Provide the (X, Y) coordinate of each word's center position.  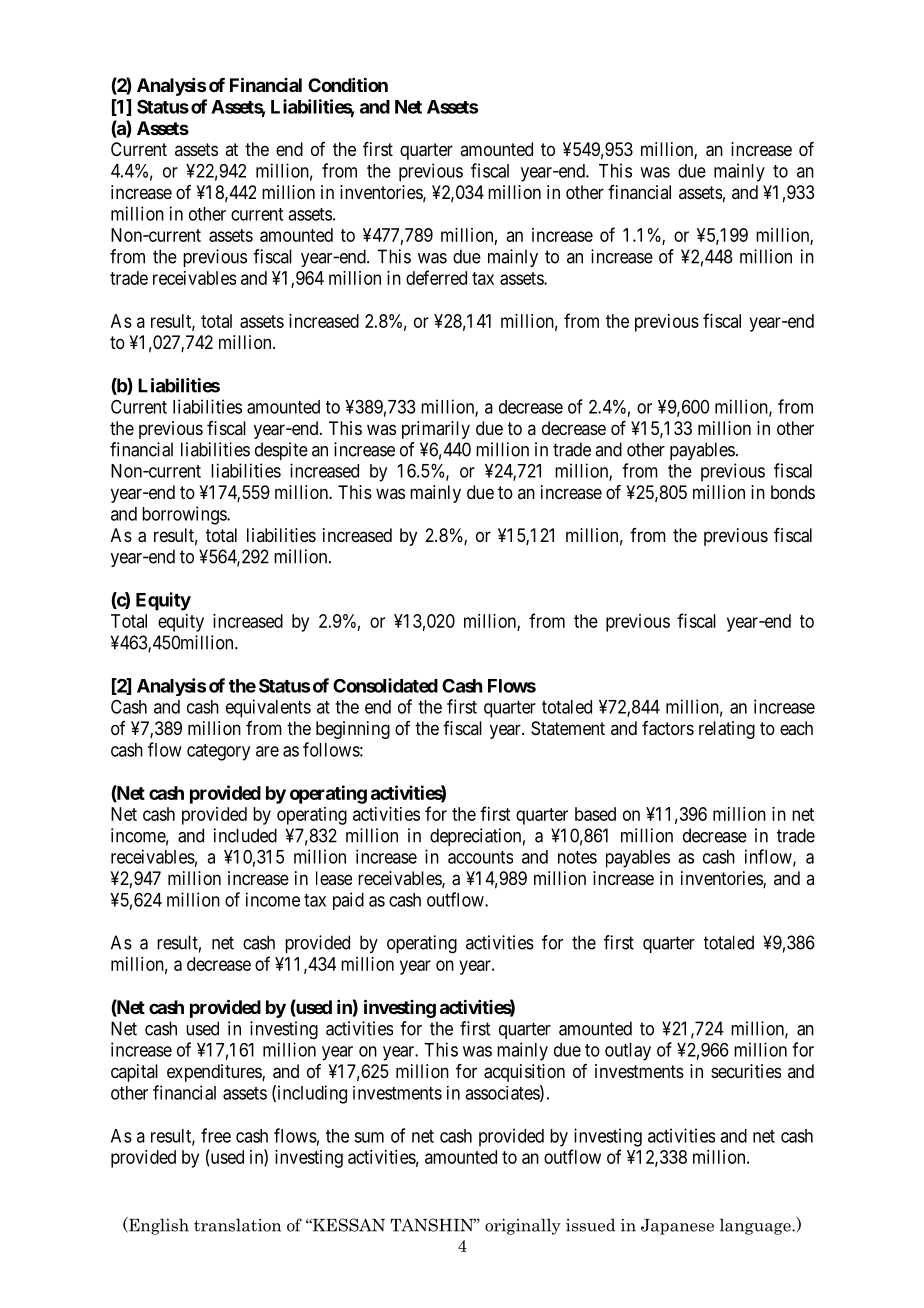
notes (577, 857)
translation (237, 1225)
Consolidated (385, 685)
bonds (793, 492)
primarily (436, 430)
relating (727, 730)
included (245, 835)
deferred (436, 277)
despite (281, 451)
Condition (348, 84)
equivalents (268, 708)
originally (523, 1226)
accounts (480, 857)
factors (668, 728)
